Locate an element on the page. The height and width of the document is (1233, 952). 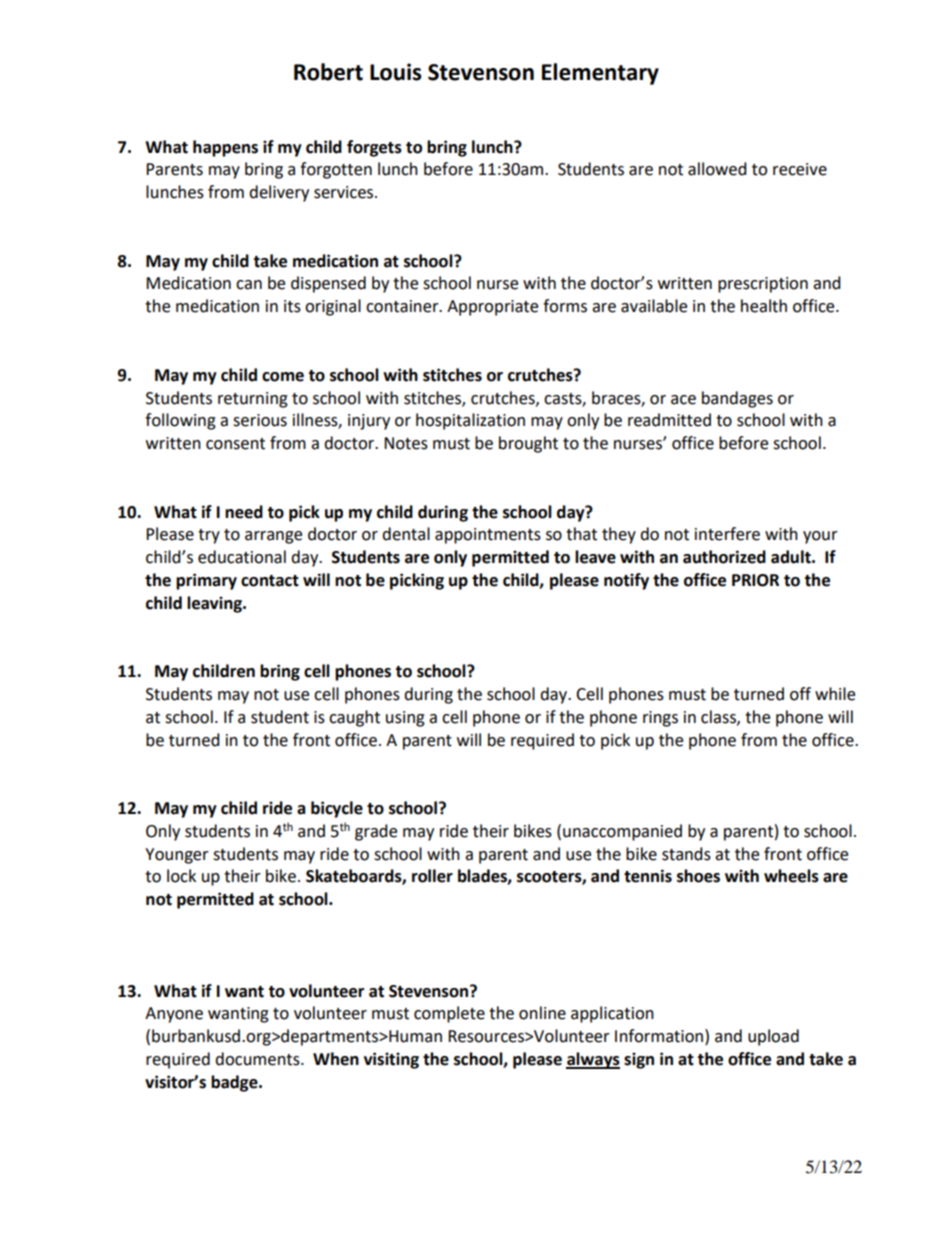
contact is located at coordinates (270, 581).
